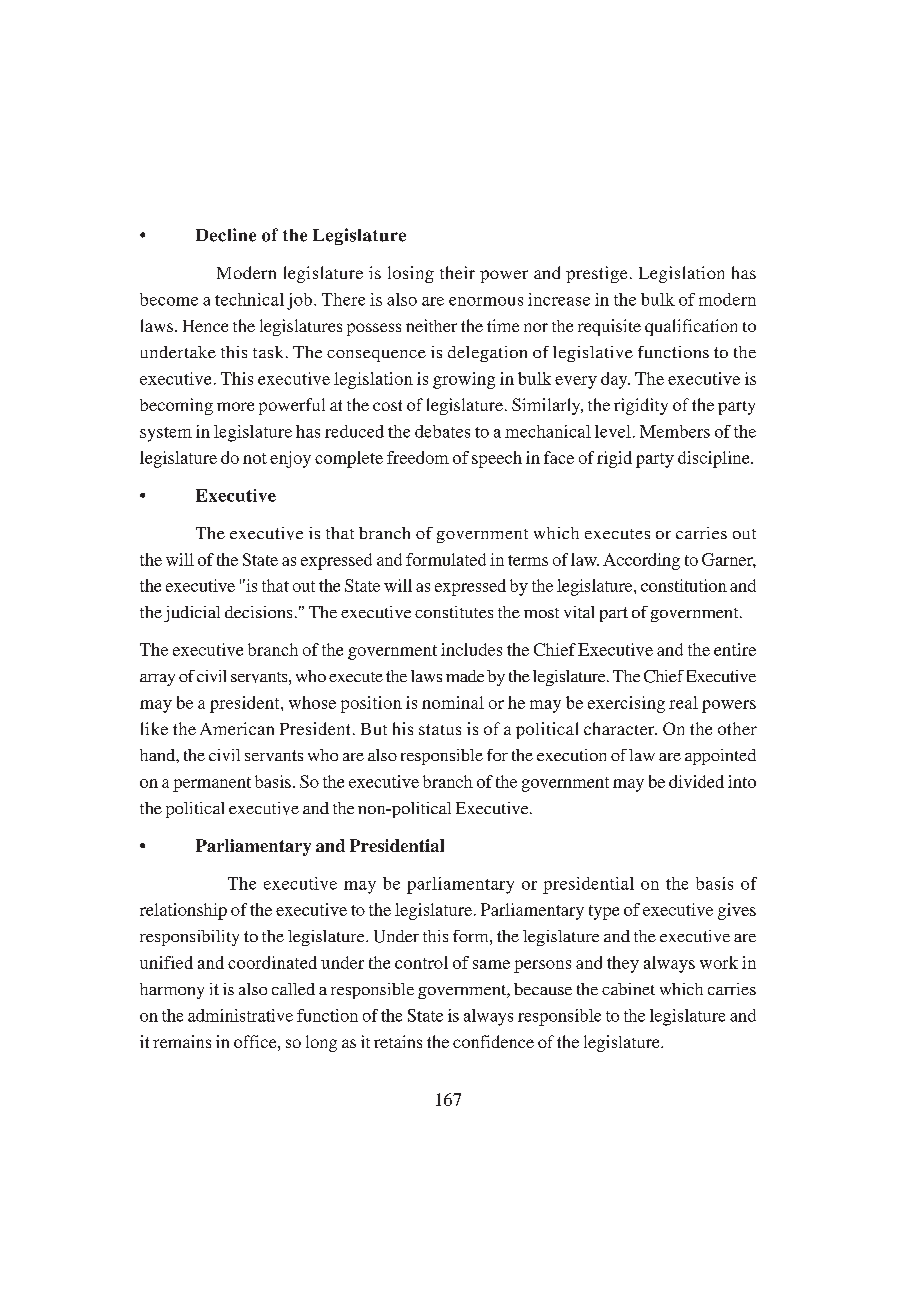  What do you see at coordinates (440, 729) in the screenshot?
I see `status` at bounding box center [440, 729].
